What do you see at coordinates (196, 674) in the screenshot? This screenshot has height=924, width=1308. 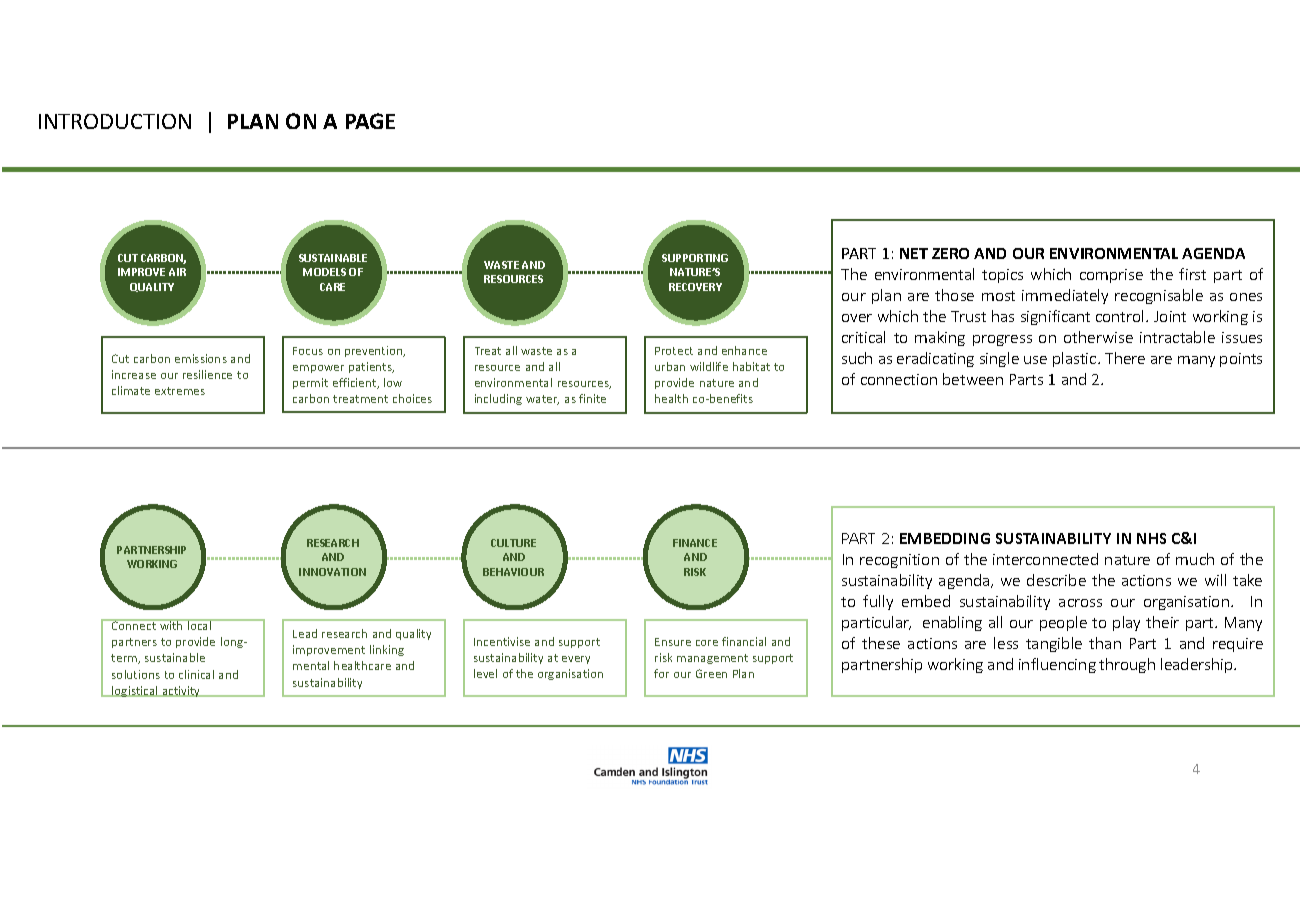 I see `clinical` at bounding box center [196, 674].
